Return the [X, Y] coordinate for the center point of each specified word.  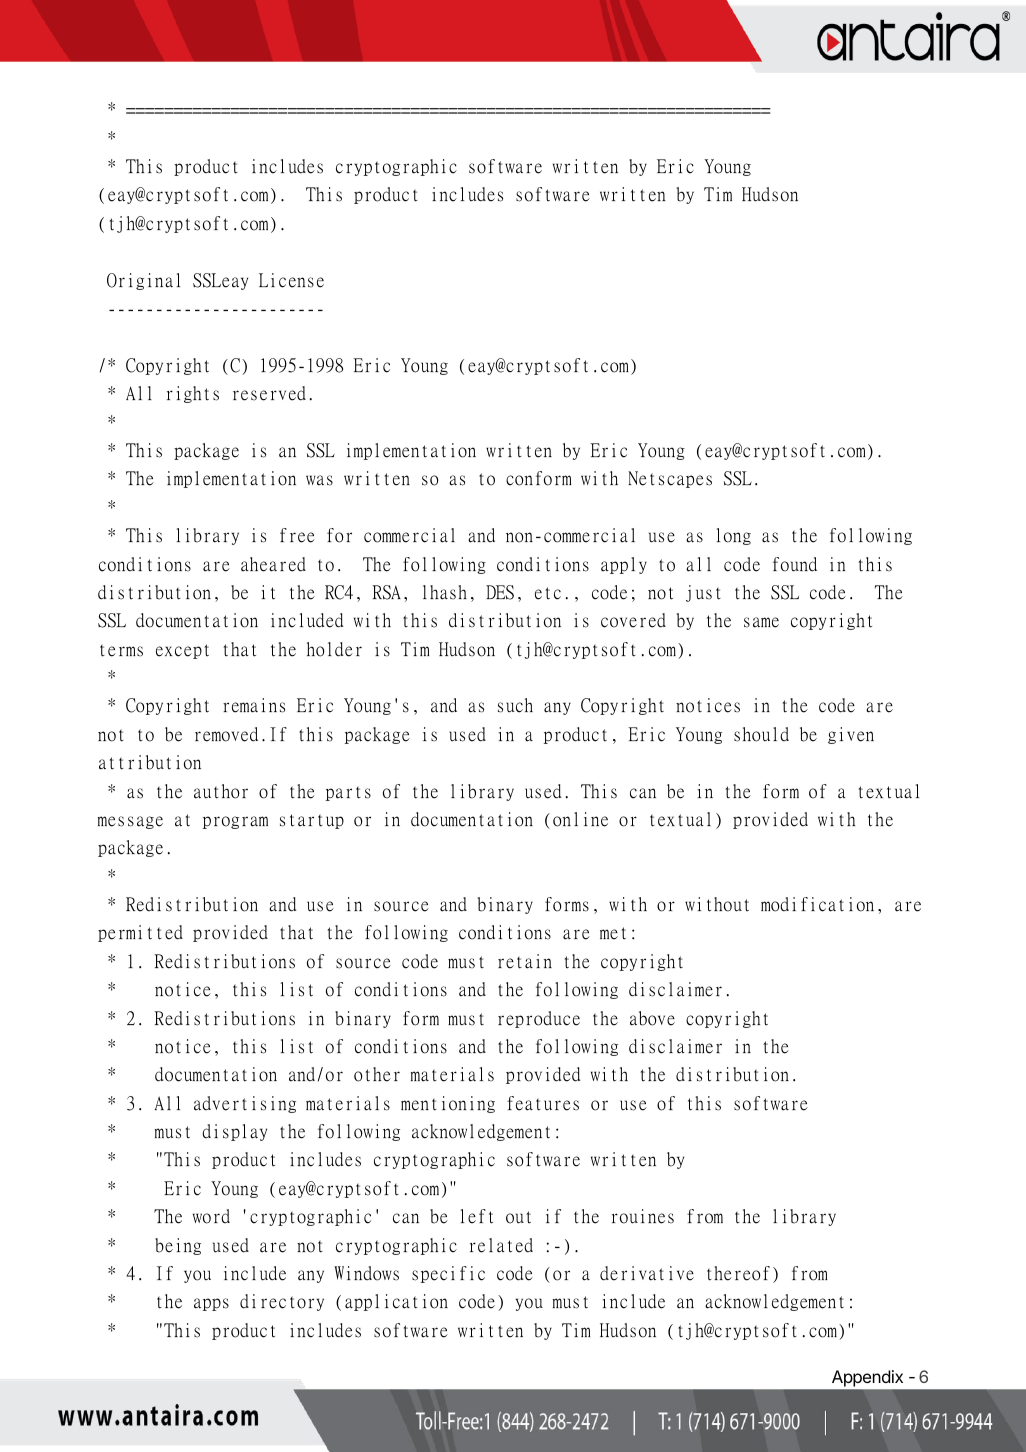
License [291, 280]
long [734, 536]
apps [211, 1304]
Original [143, 281]
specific [448, 1274]
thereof [738, 1273]
